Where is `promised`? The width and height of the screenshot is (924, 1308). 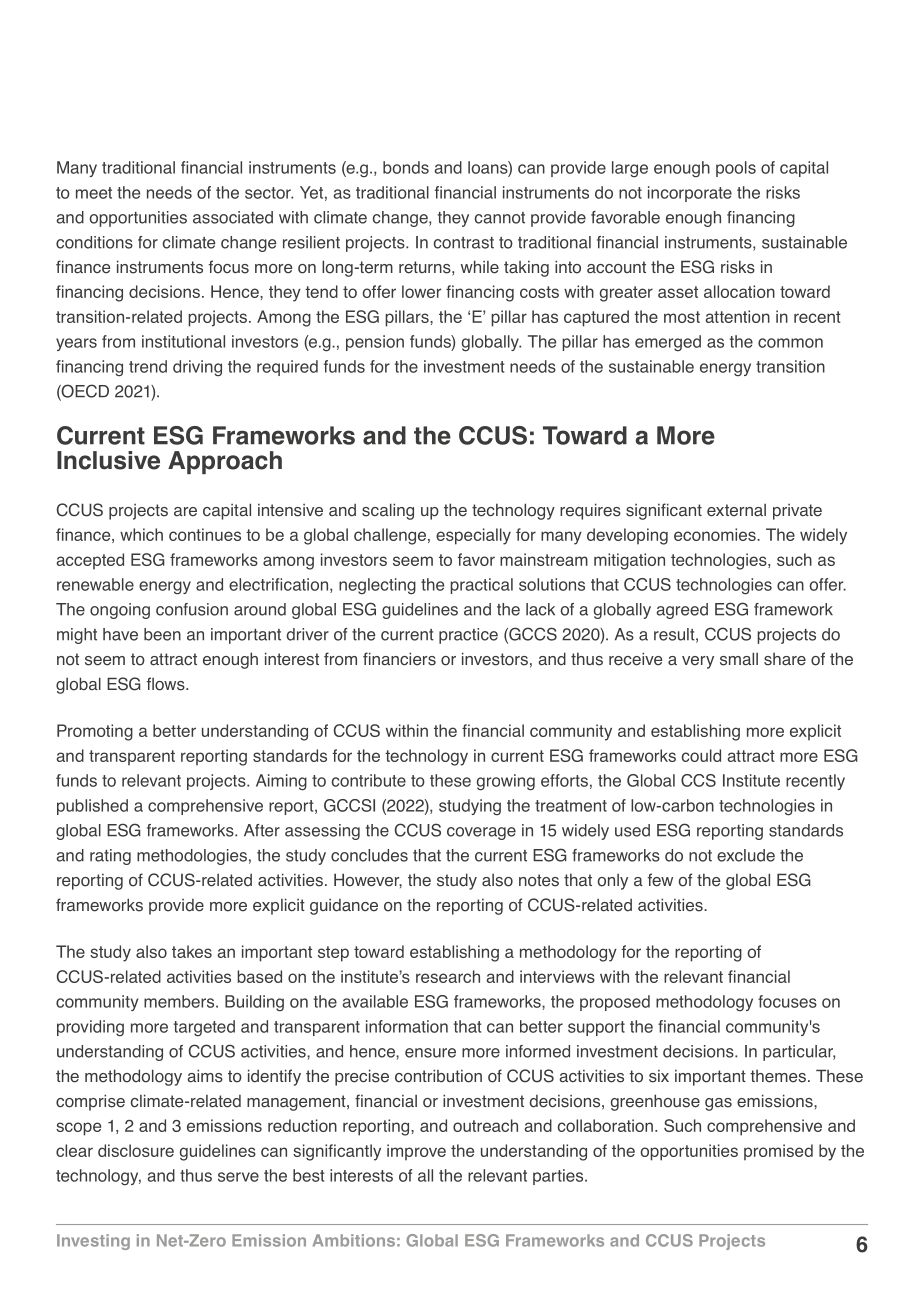
promised is located at coordinates (778, 1152).
